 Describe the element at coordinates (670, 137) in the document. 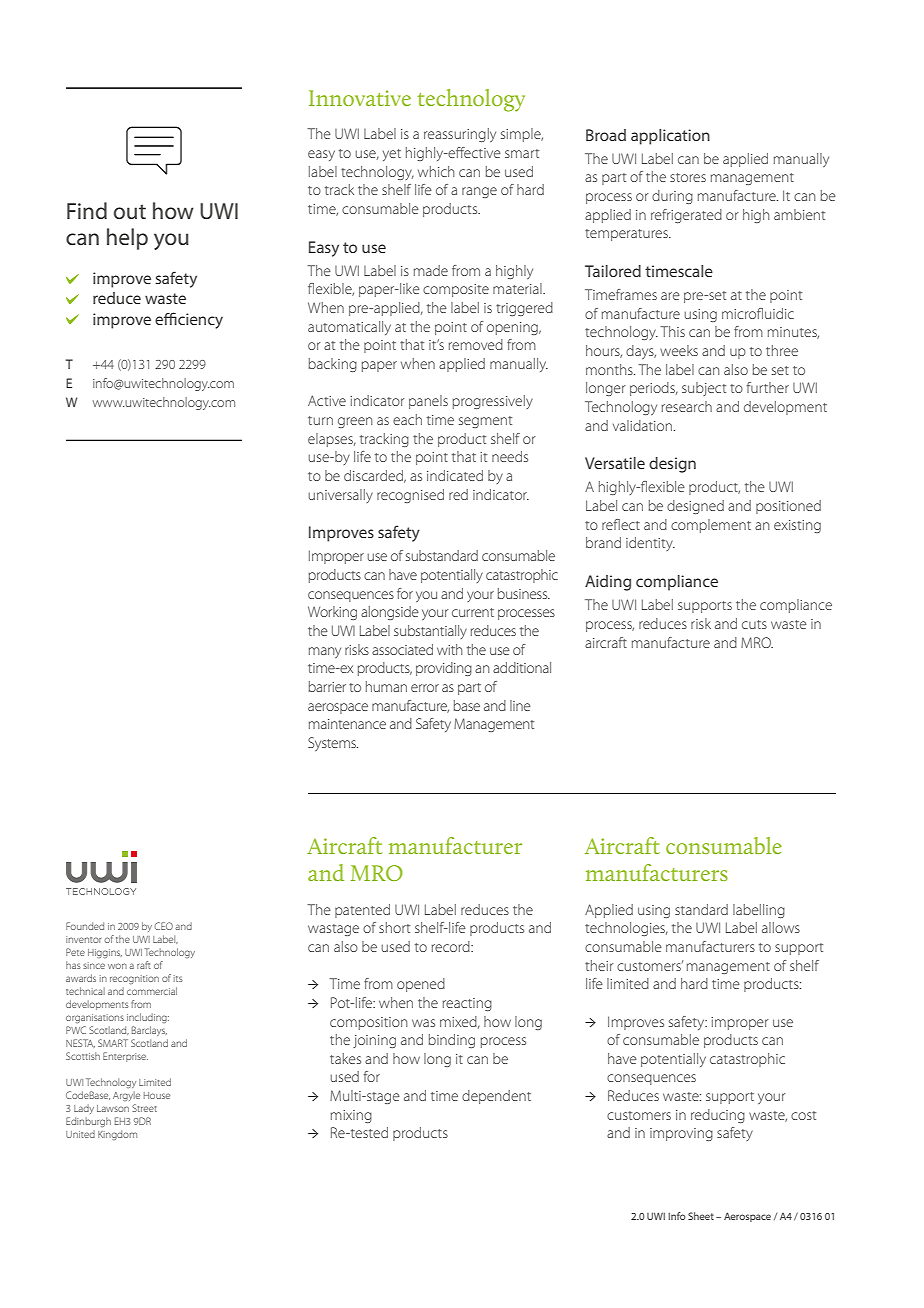

I see `application` at that location.
